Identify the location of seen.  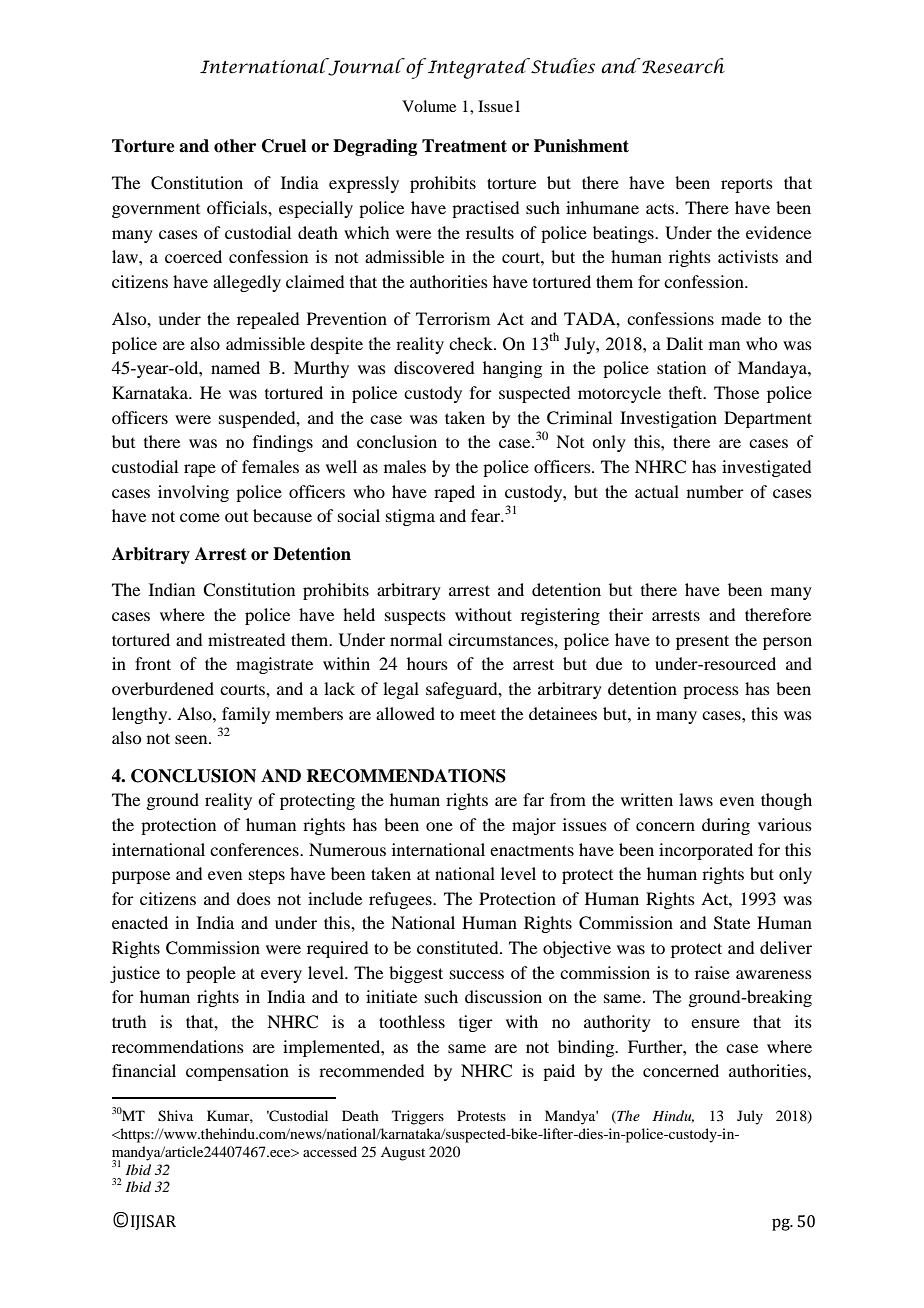
(192, 739).
